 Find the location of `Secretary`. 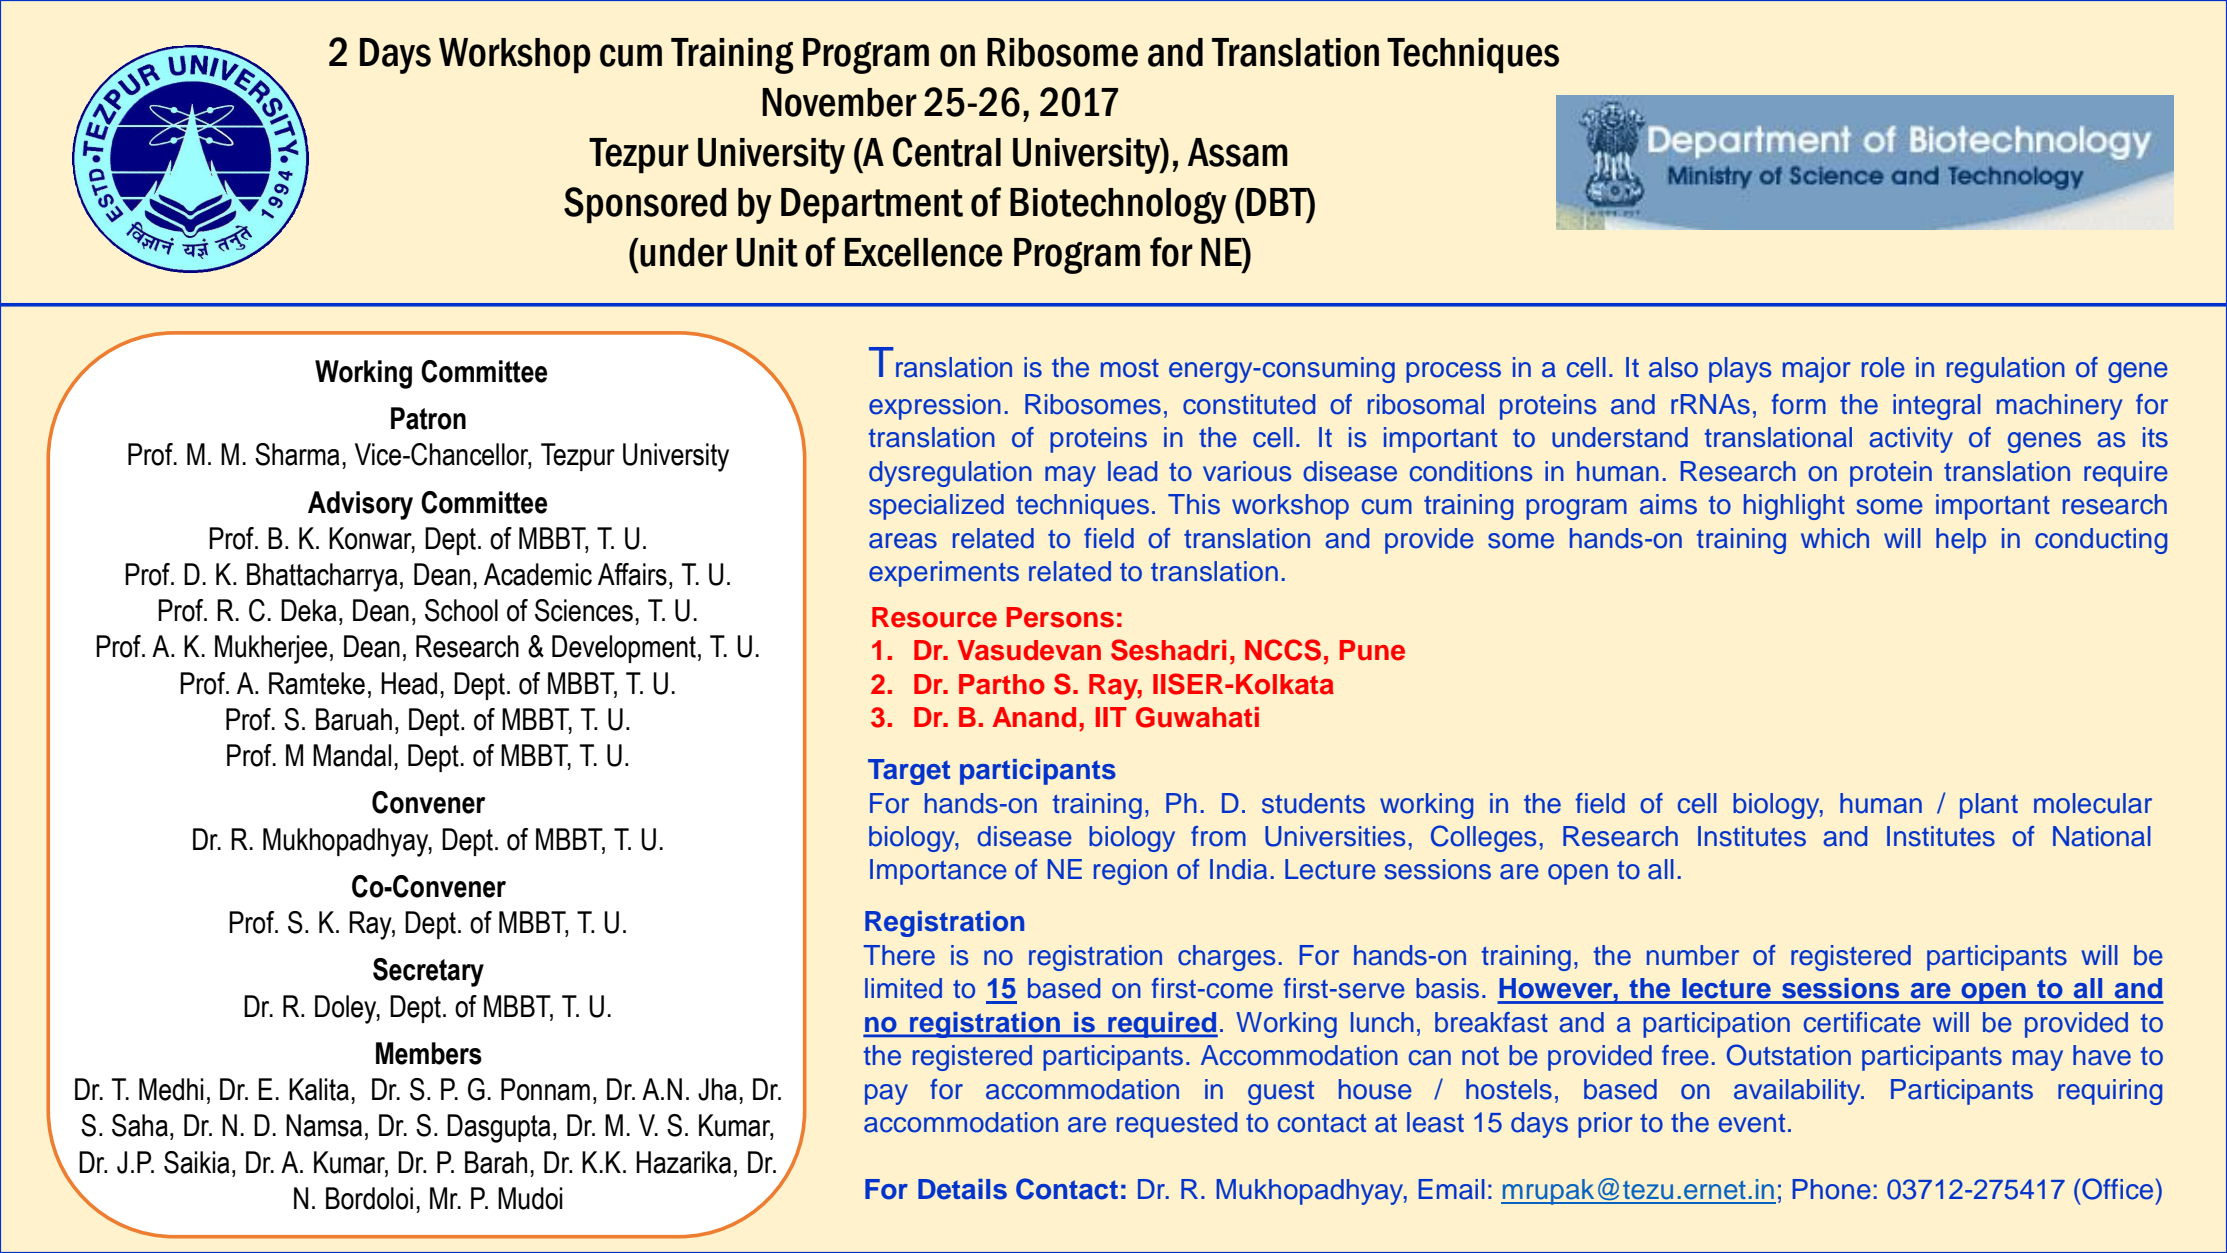

Secretary is located at coordinates (428, 972).
